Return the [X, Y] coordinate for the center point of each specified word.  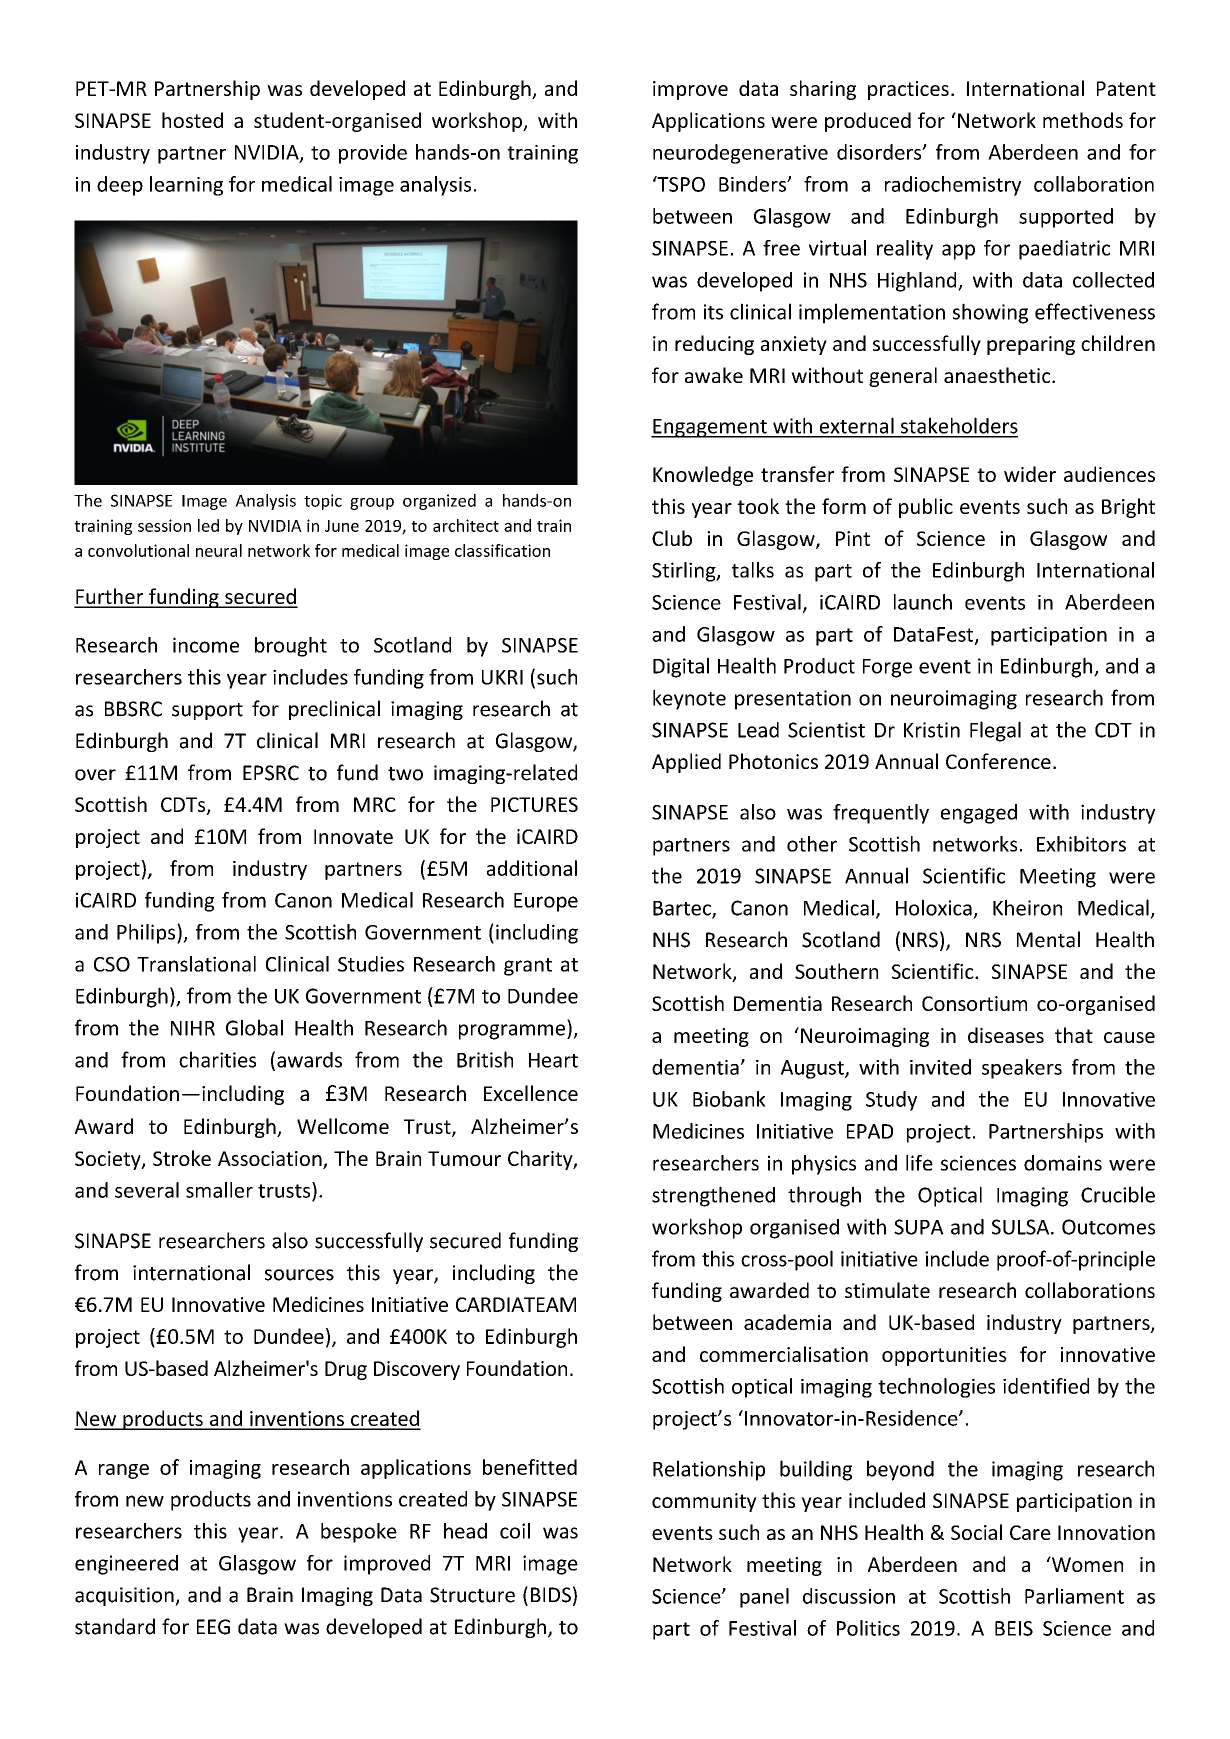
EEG [213, 1627]
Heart [553, 1060]
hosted [192, 120]
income [206, 645]
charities [217, 1059]
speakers [1022, 1069]
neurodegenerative [740, 154]
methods [1083, 120]
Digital [681, 667]
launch [923, 602]
